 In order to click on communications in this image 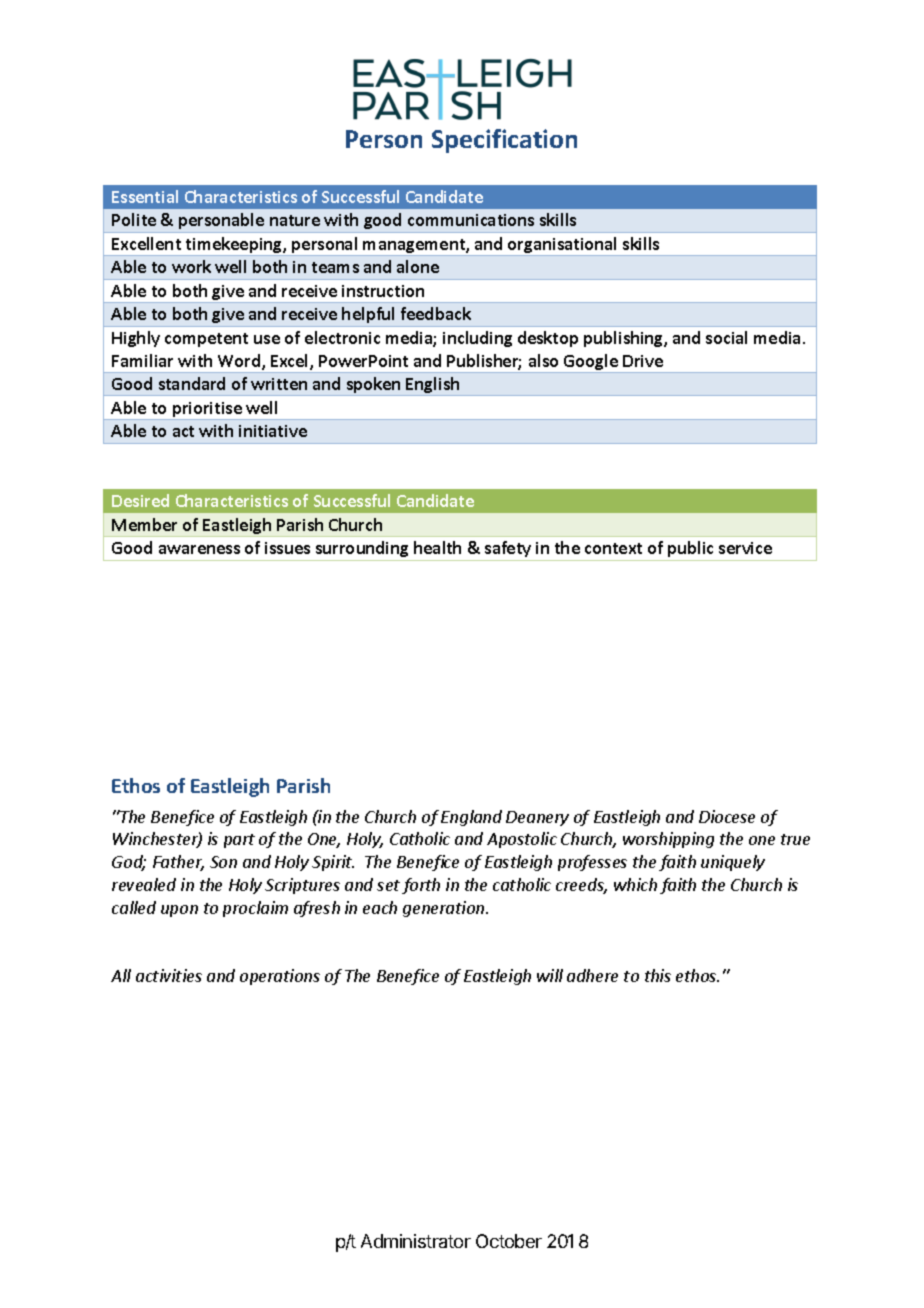, I will do `click(471, 220)`.
